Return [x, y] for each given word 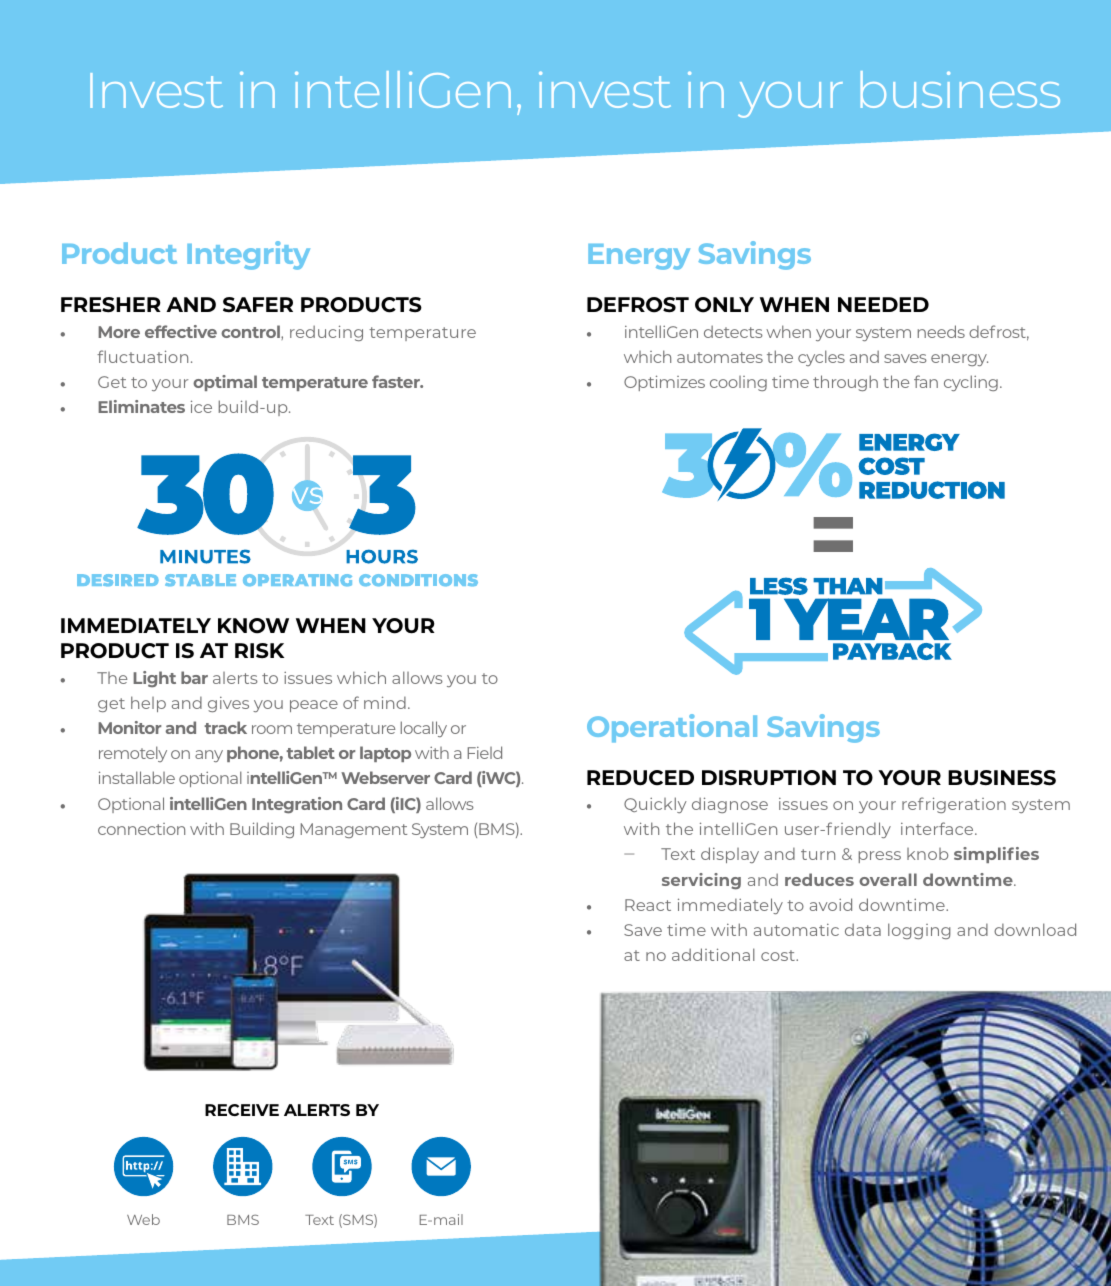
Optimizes [664, 383]
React [648, 905]
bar [194, 677]
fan [926, 381]
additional [713, 954]
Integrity [248, 255]
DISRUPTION [769, 778]
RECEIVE [242, 1110]
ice [201, 406]
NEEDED [883, 304]
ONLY [724, 305]
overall [888, 879]
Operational [672, 728]
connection [141, 829]
